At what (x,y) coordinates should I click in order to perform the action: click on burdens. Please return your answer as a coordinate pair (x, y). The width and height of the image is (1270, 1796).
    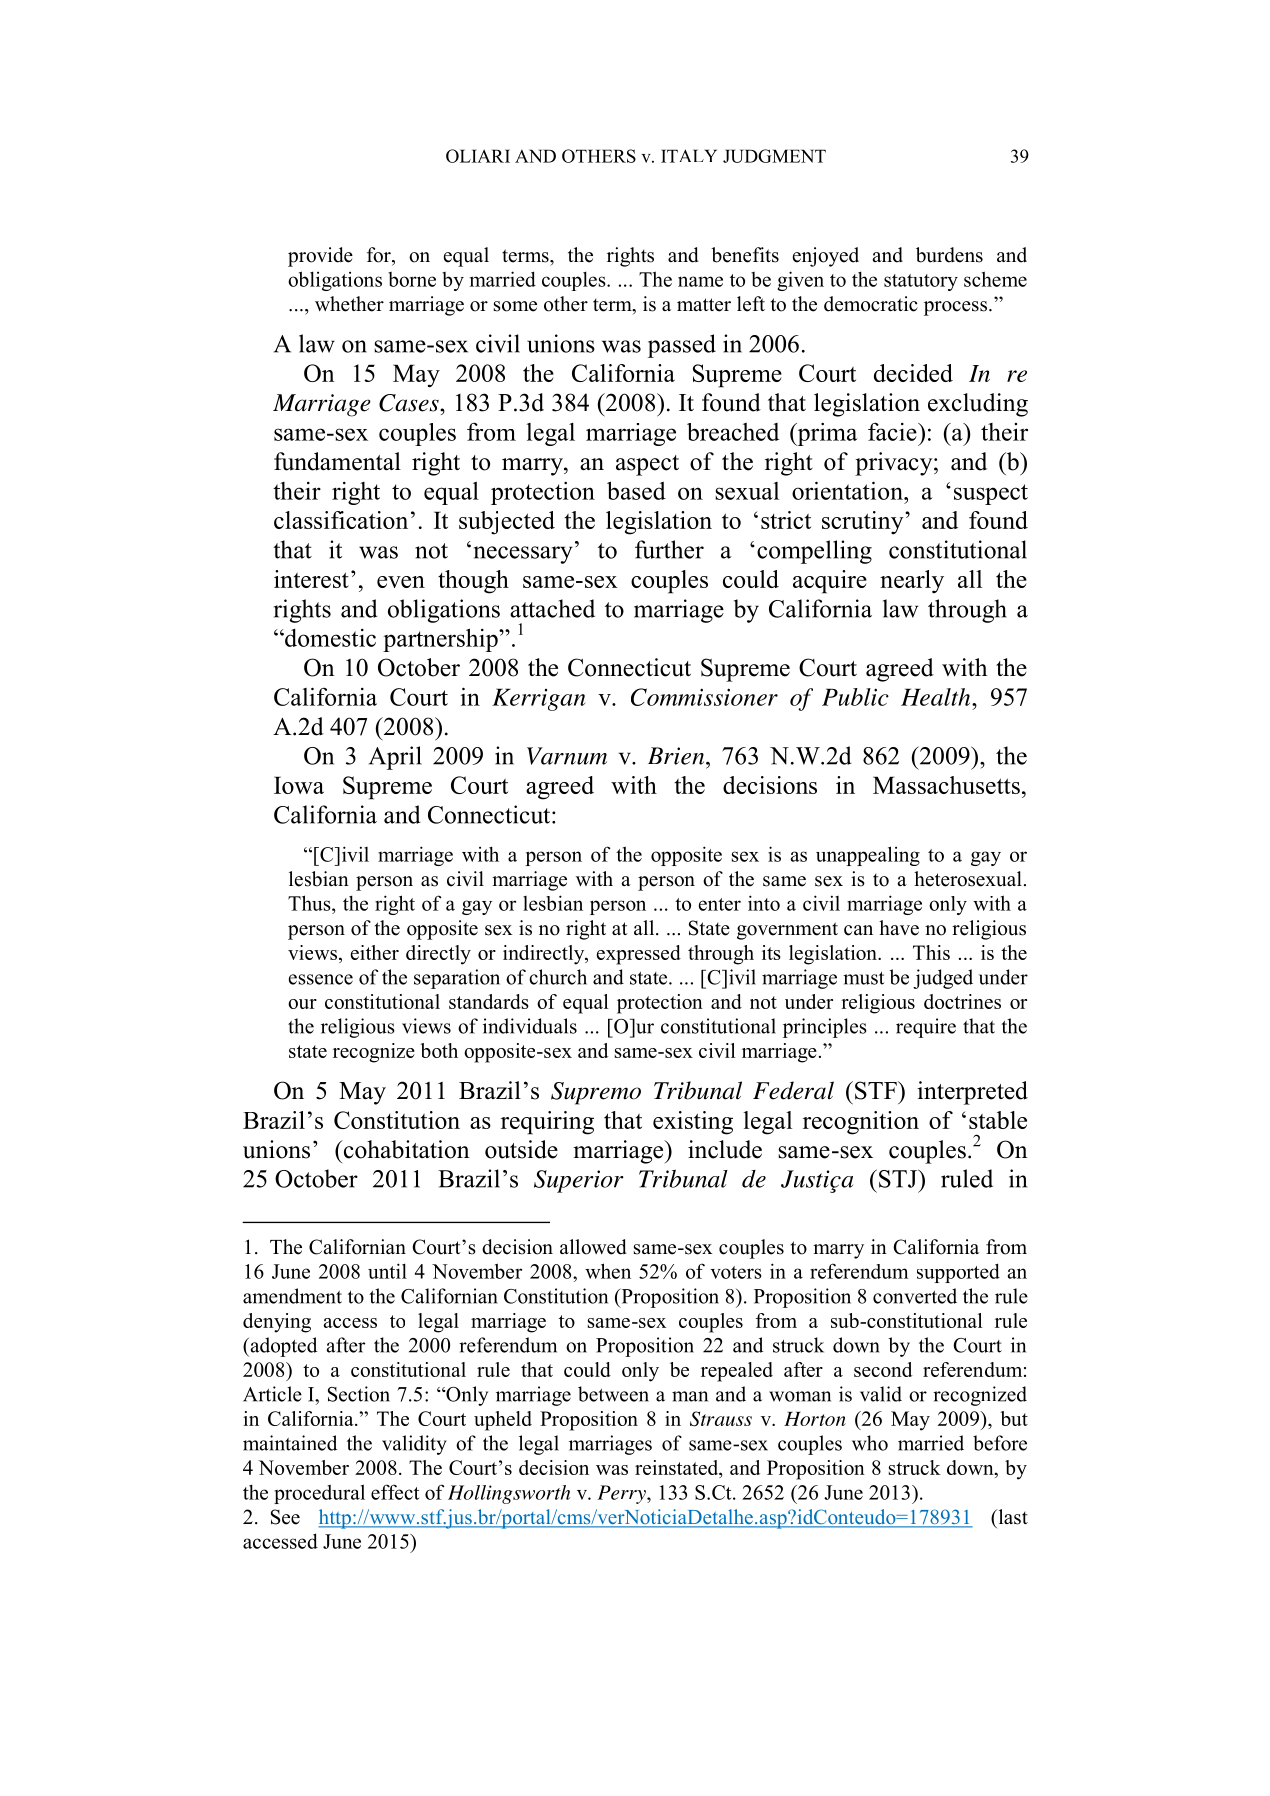
    Looking at the image, I should click on (949, 255).
